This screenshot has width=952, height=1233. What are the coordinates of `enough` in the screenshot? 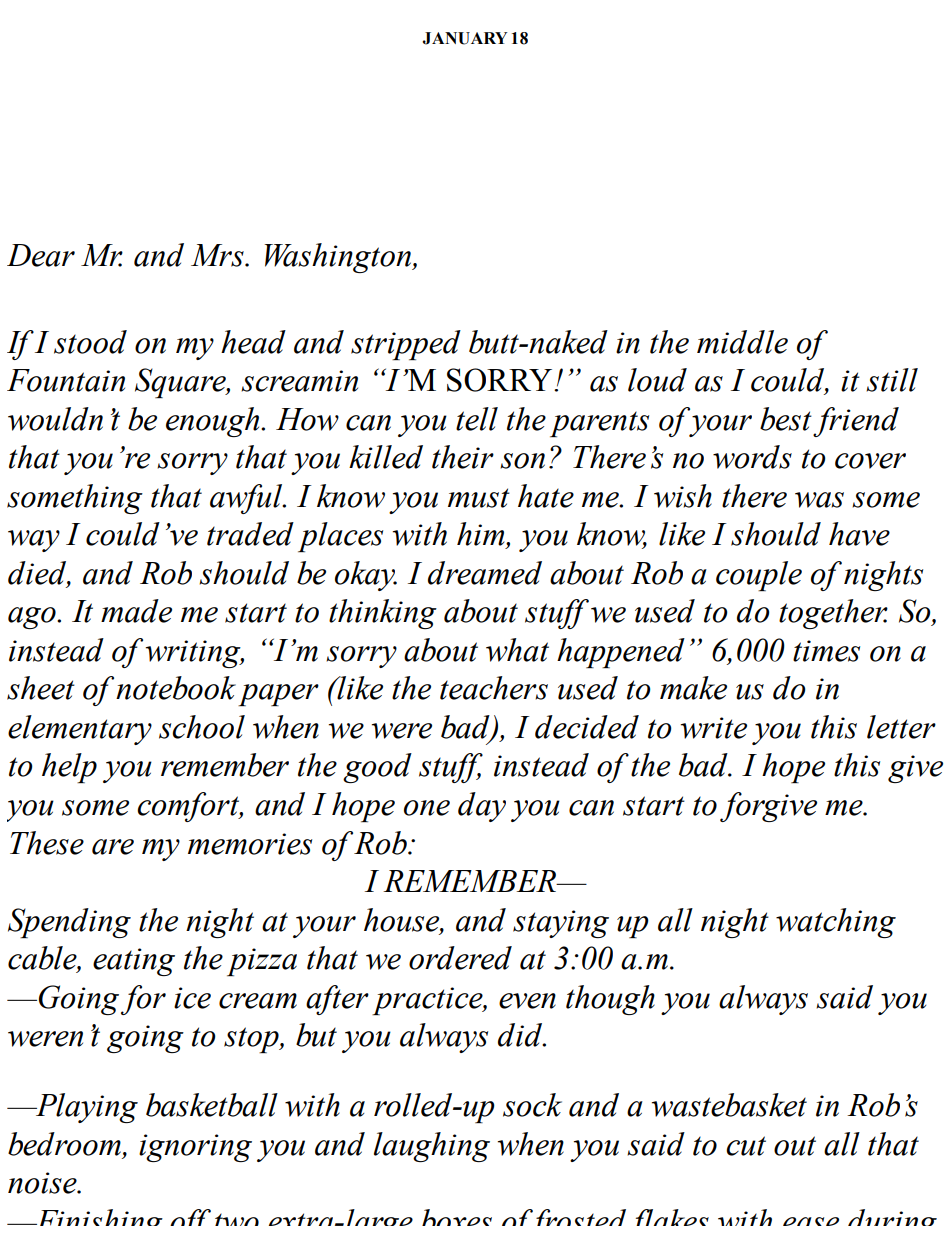 It's located at (214, 422).
